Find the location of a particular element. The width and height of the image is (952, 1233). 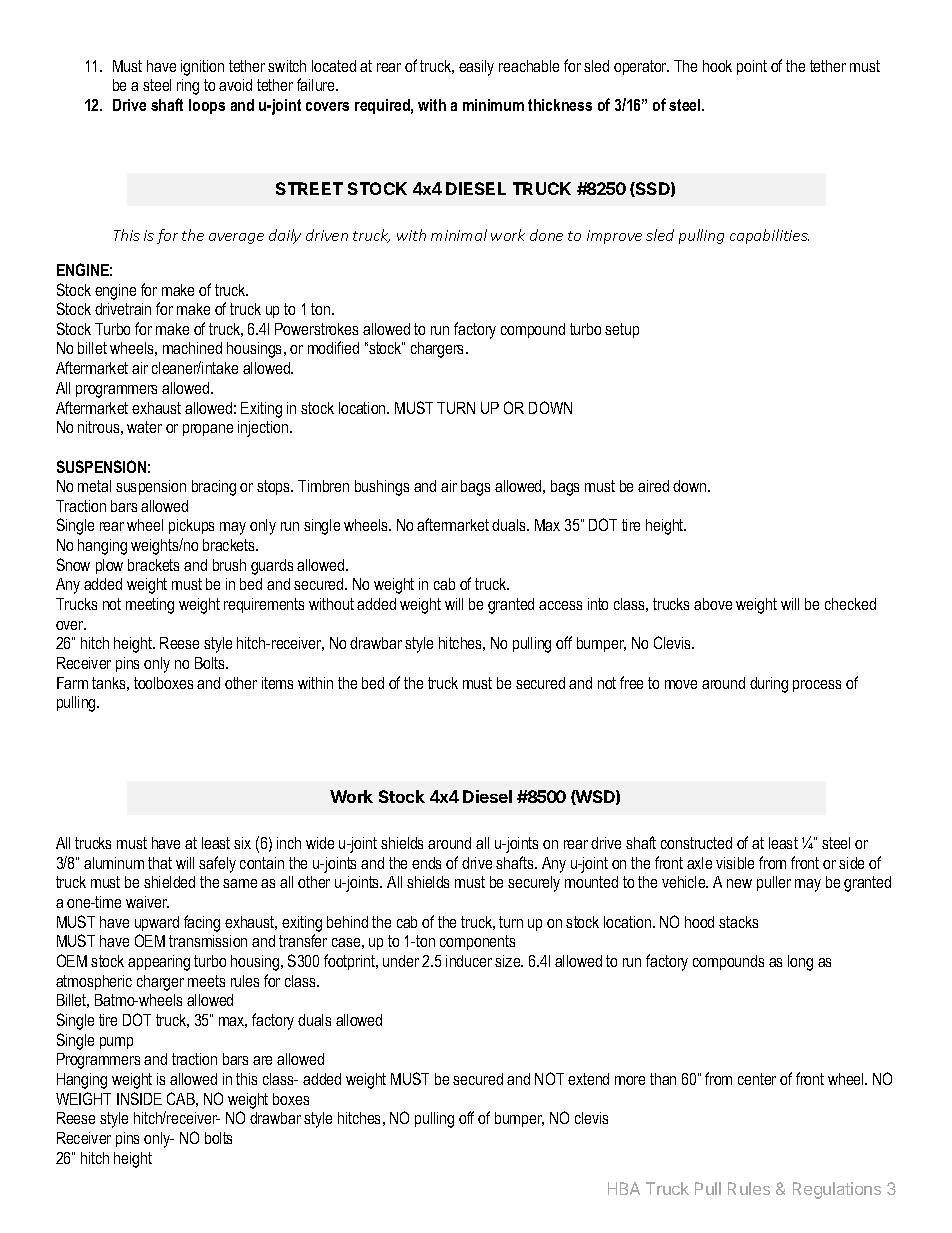

new is located at coordinates (739, 883).
